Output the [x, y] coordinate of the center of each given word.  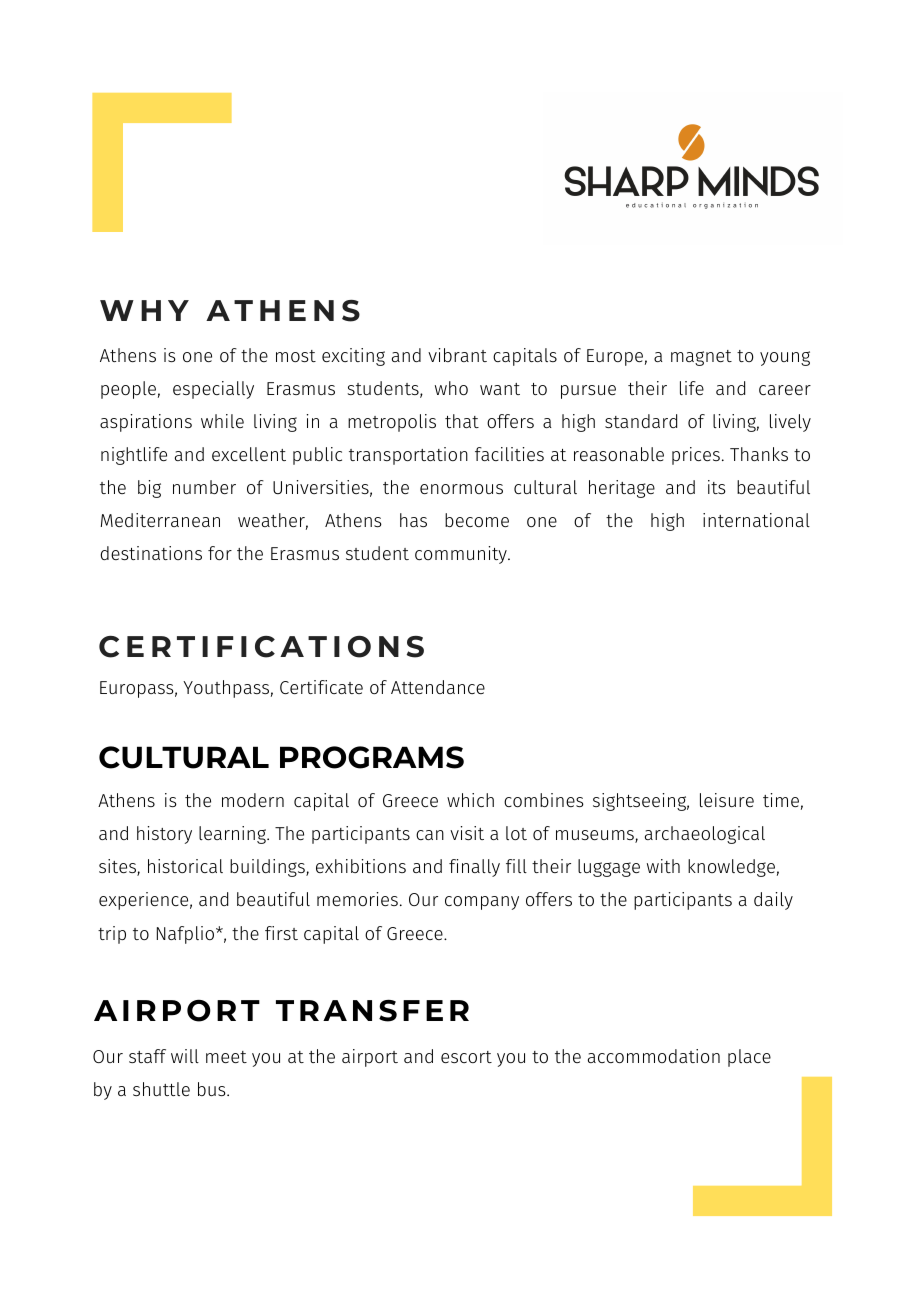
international [756, 520]
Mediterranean [160, 520]
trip [112, 935]
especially [213, 390]
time [781, 800]
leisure [727, 800]
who [451, 388]
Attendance [438, 687]
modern [253, 800]
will [185, 1056]
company [482, 903]
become [477, 520]
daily [773, 901]
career [785, 390]
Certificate [321, 687]
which [470, 800]
